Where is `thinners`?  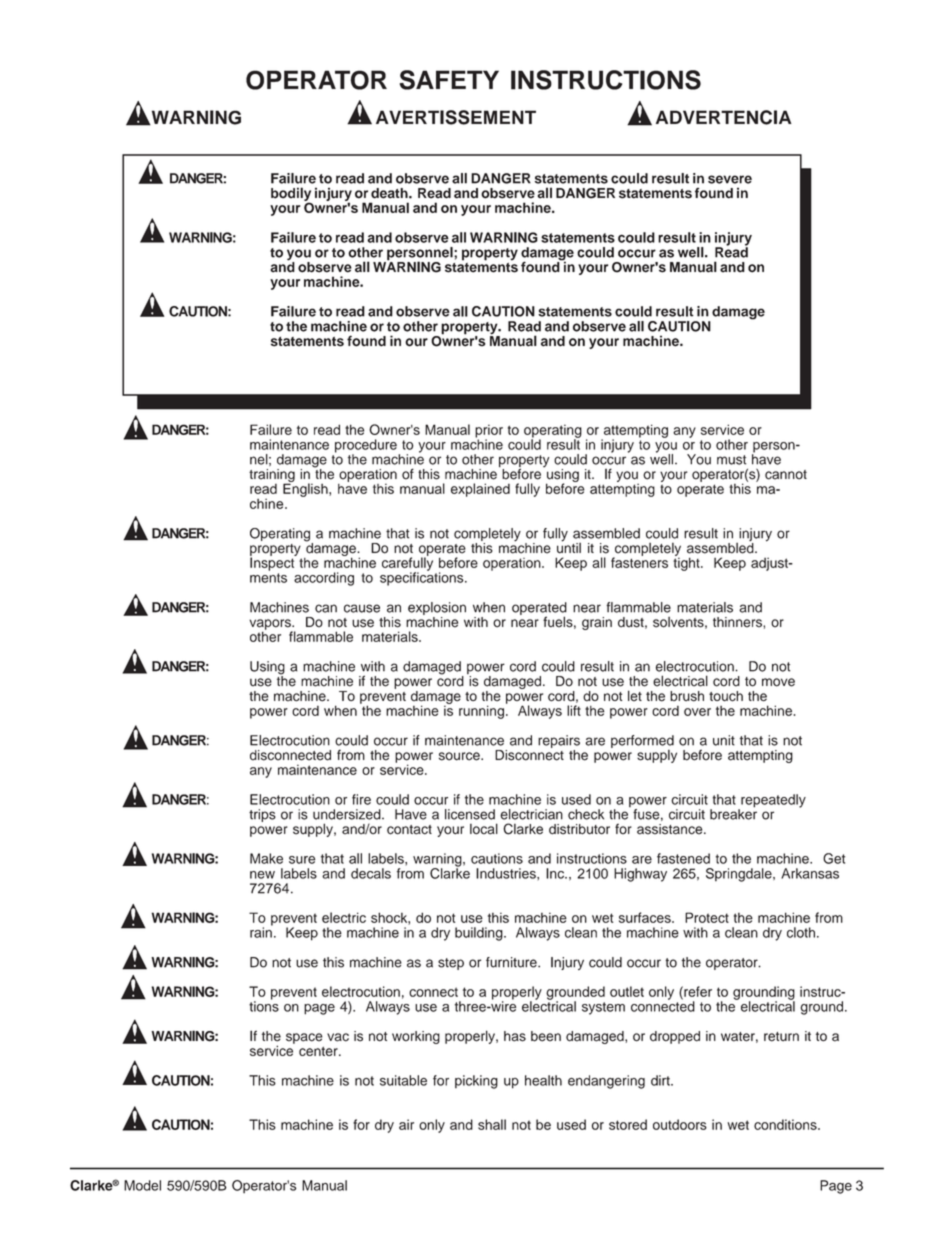
thinners is located at coordinates (738, 622).
